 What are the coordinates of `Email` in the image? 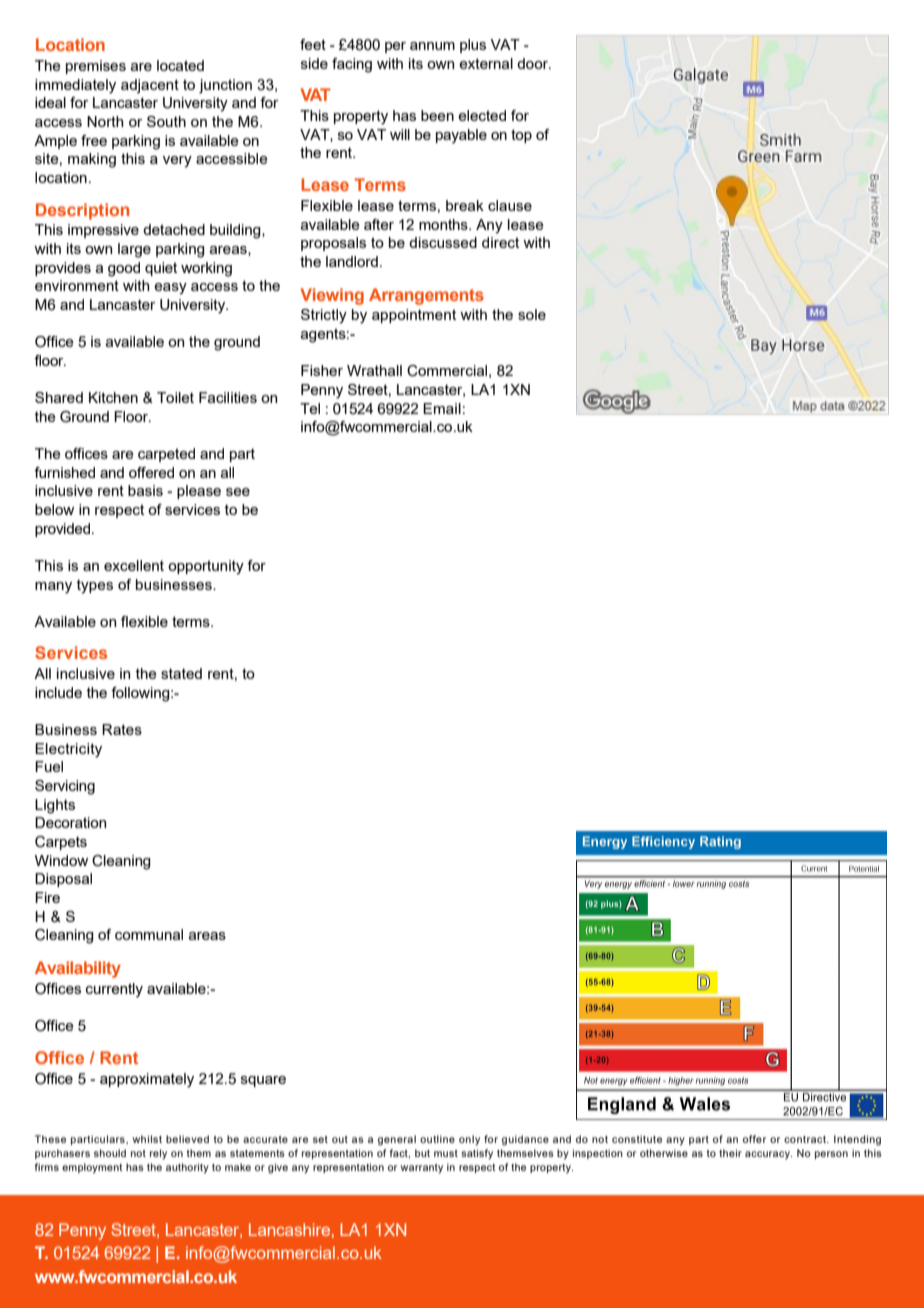 It's located at (442, 408).
